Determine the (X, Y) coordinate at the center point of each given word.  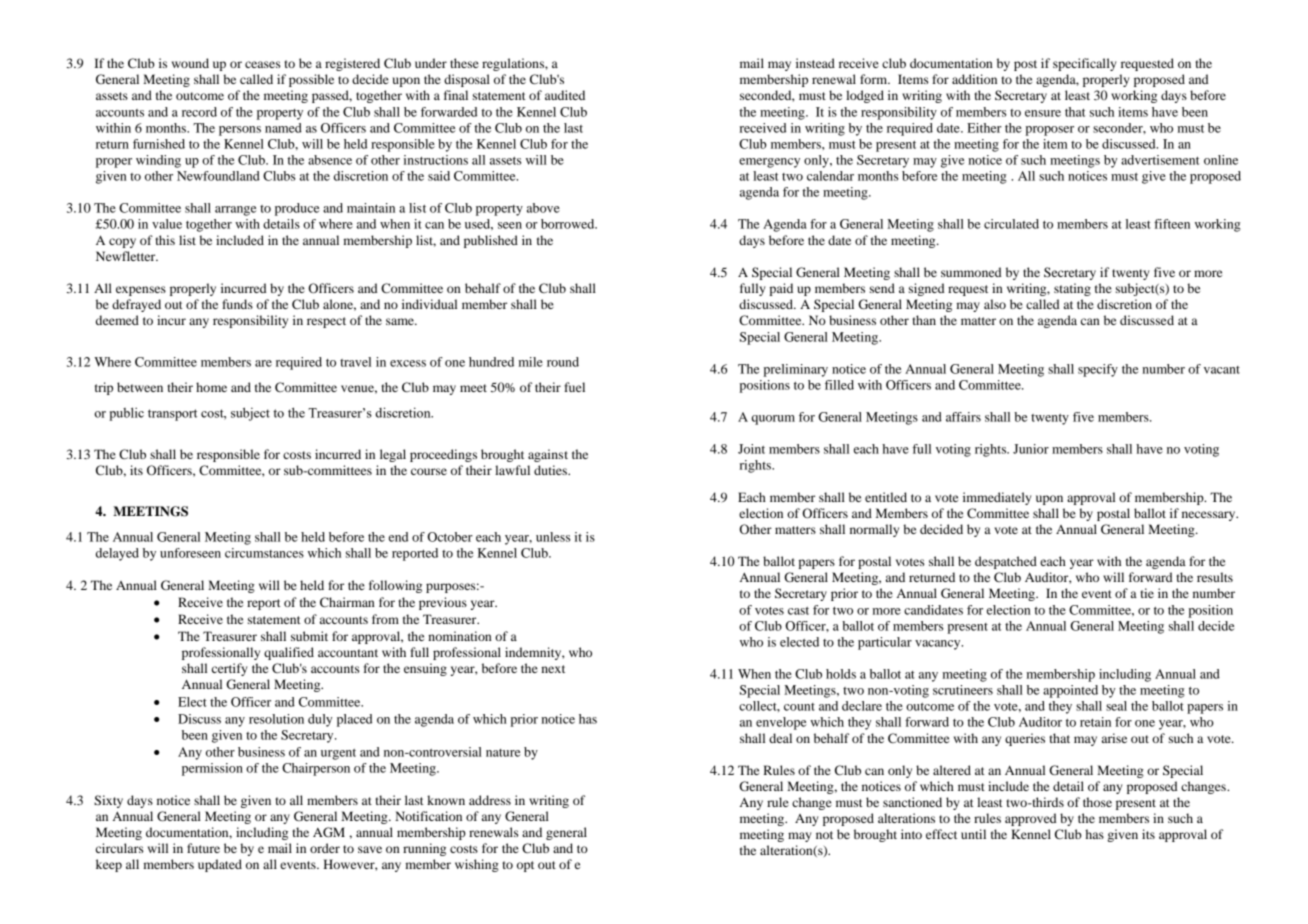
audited (565, 95)
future (203, 848)
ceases (262, 64)
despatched (1006, 562)
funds (237, 304)
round (563, 362)
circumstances (264, 553)
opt (525, 866)
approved (1031, 819)
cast (798, 611)
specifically (1085, 64)
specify (1098, 370)
